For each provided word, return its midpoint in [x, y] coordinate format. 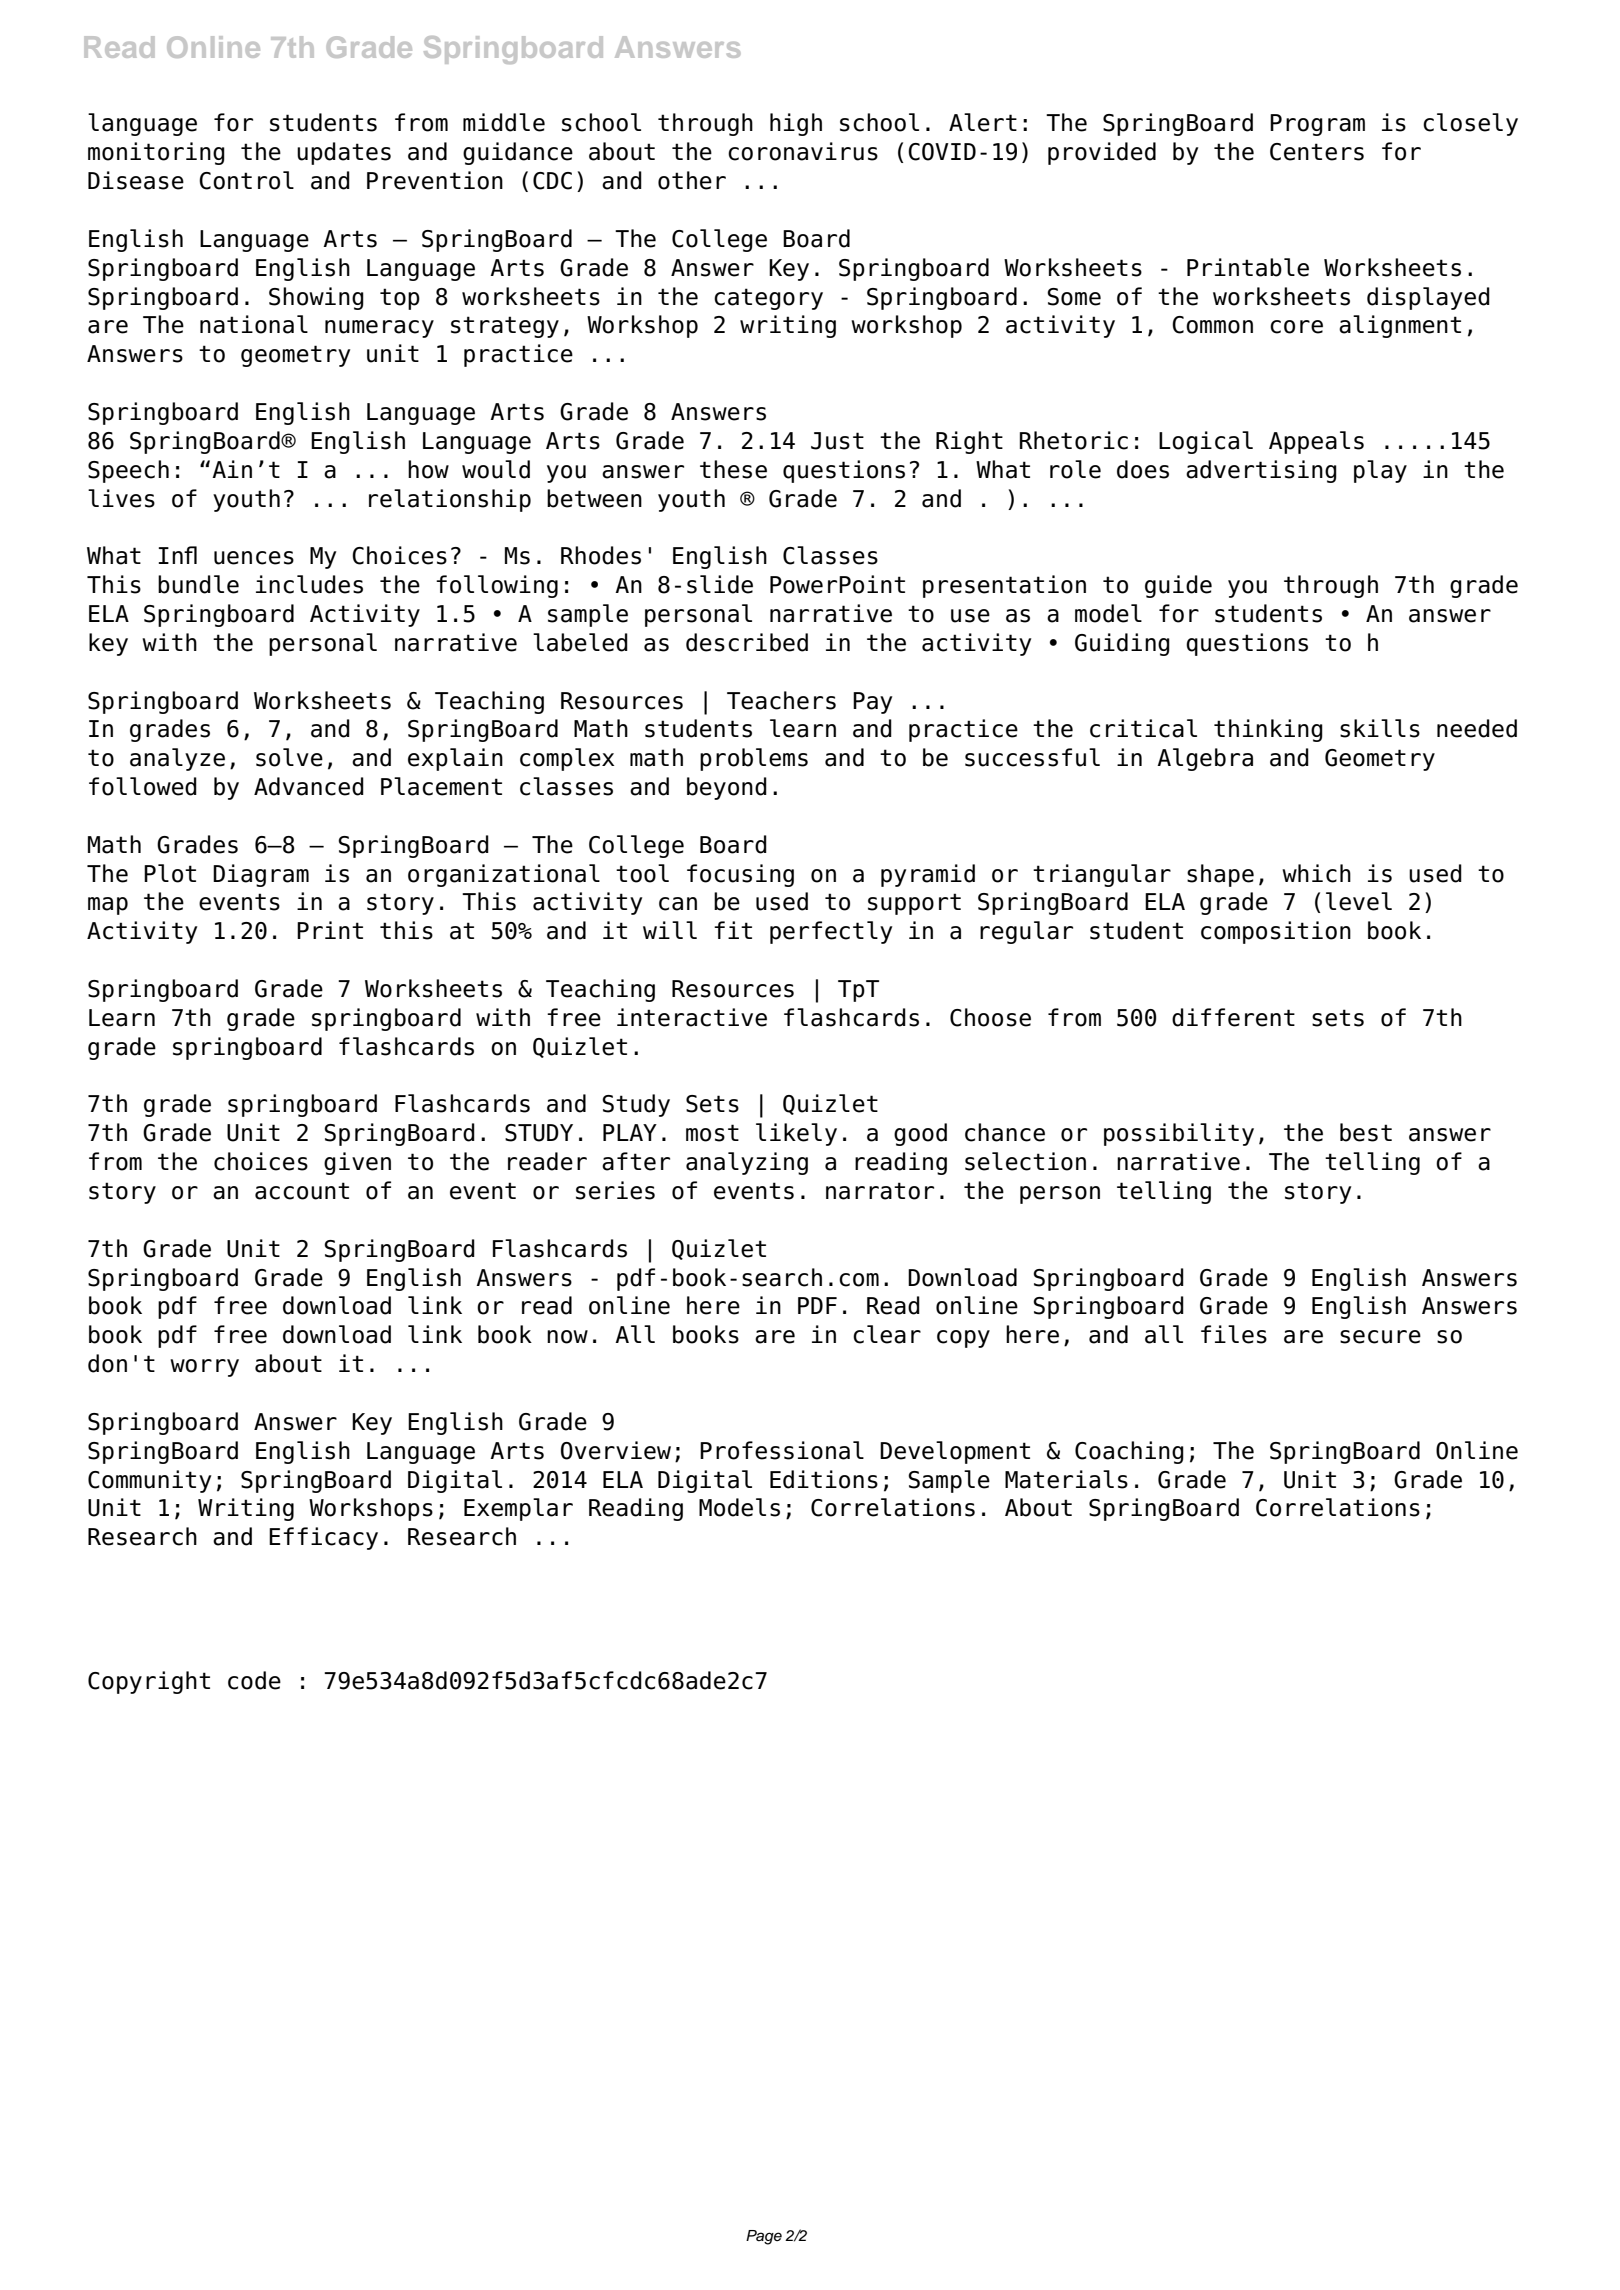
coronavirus [803, 151]
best [1366, 1132]
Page [764, 2237]
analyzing [747, 1163]
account [302, 1191]
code [254, 1680]
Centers [1317, 152]
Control [246, 180]
